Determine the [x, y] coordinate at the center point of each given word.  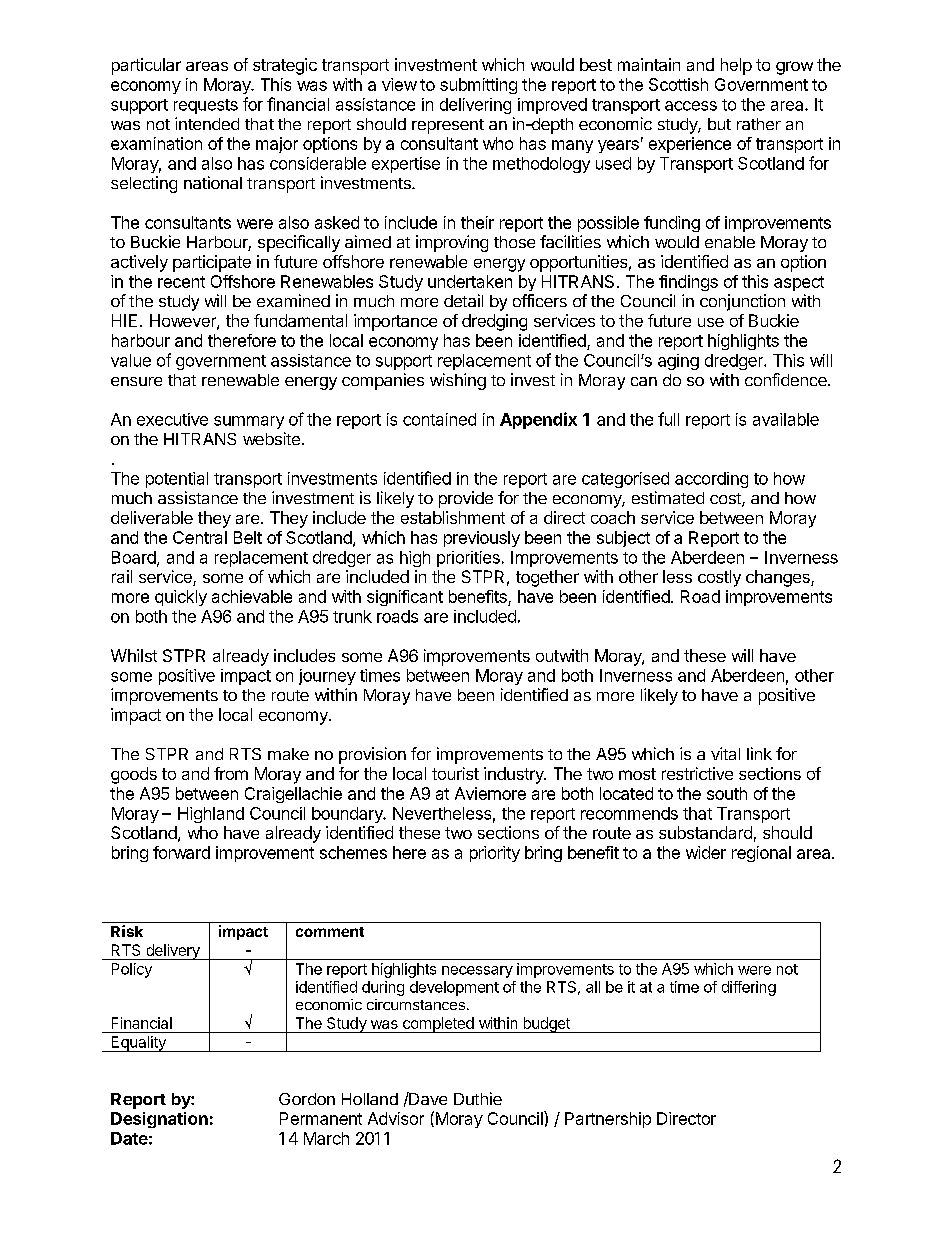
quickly [181, 598]
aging [678, 362]
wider [706, 852]
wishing [458, 381]
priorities [468, 559]
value [131, 360]
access [691, 106]
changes [779, 578]
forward [181, 852]
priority [495, 854]
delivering [475, 106]
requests [206, 106]
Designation [159, 1120]
